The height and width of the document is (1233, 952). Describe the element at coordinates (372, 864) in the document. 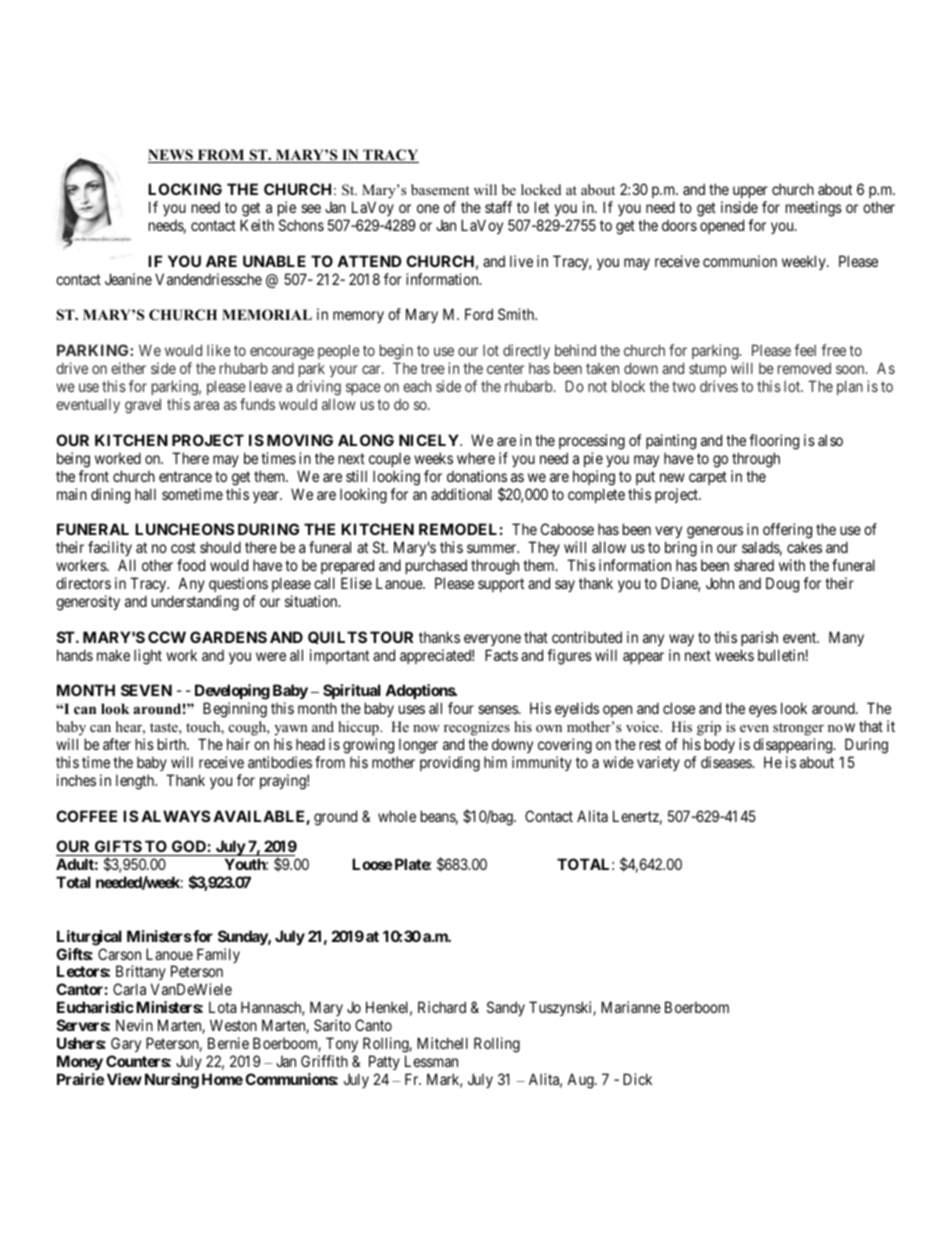

I see `Loose` at that location.
